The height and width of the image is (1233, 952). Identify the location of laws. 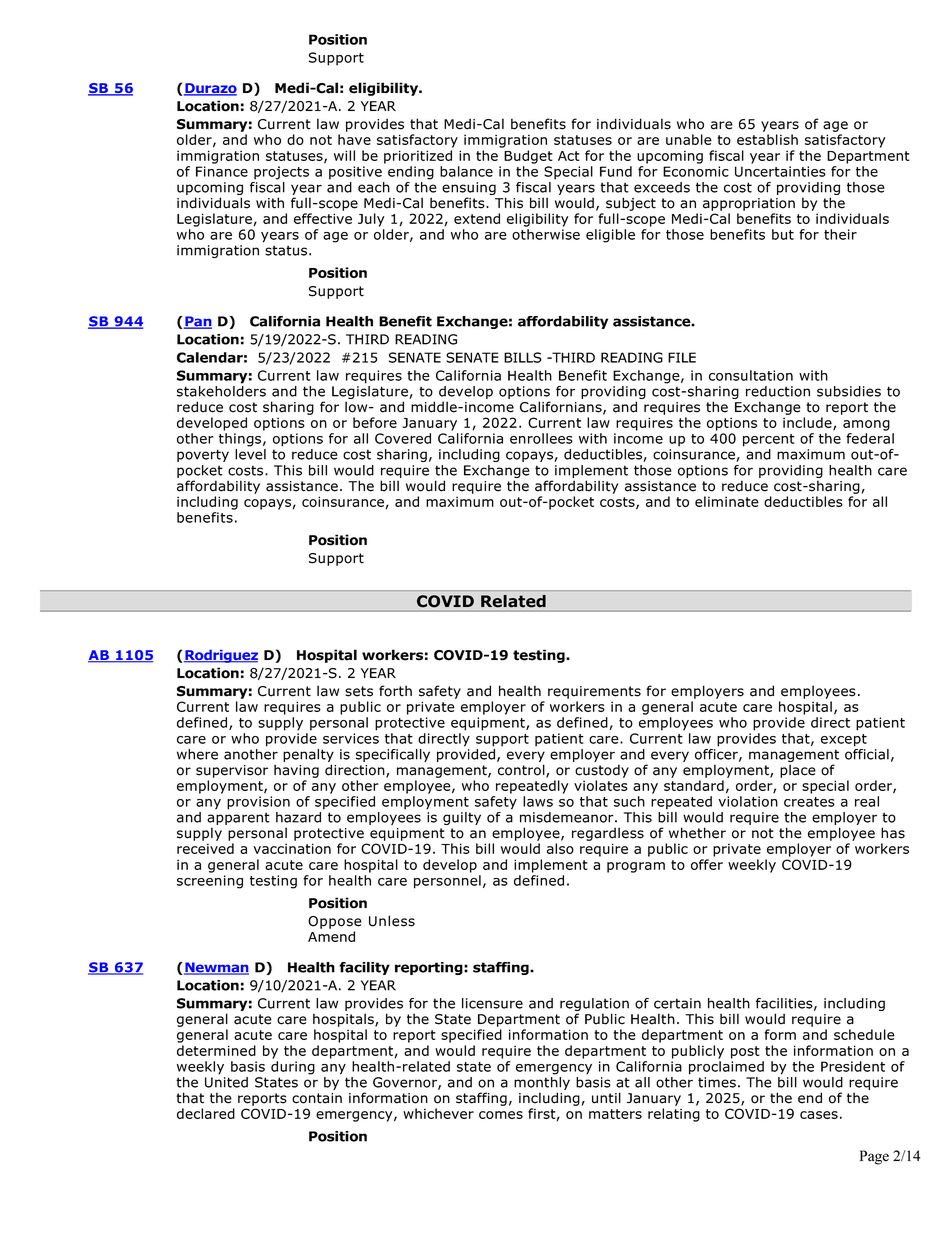
(538, 801).
